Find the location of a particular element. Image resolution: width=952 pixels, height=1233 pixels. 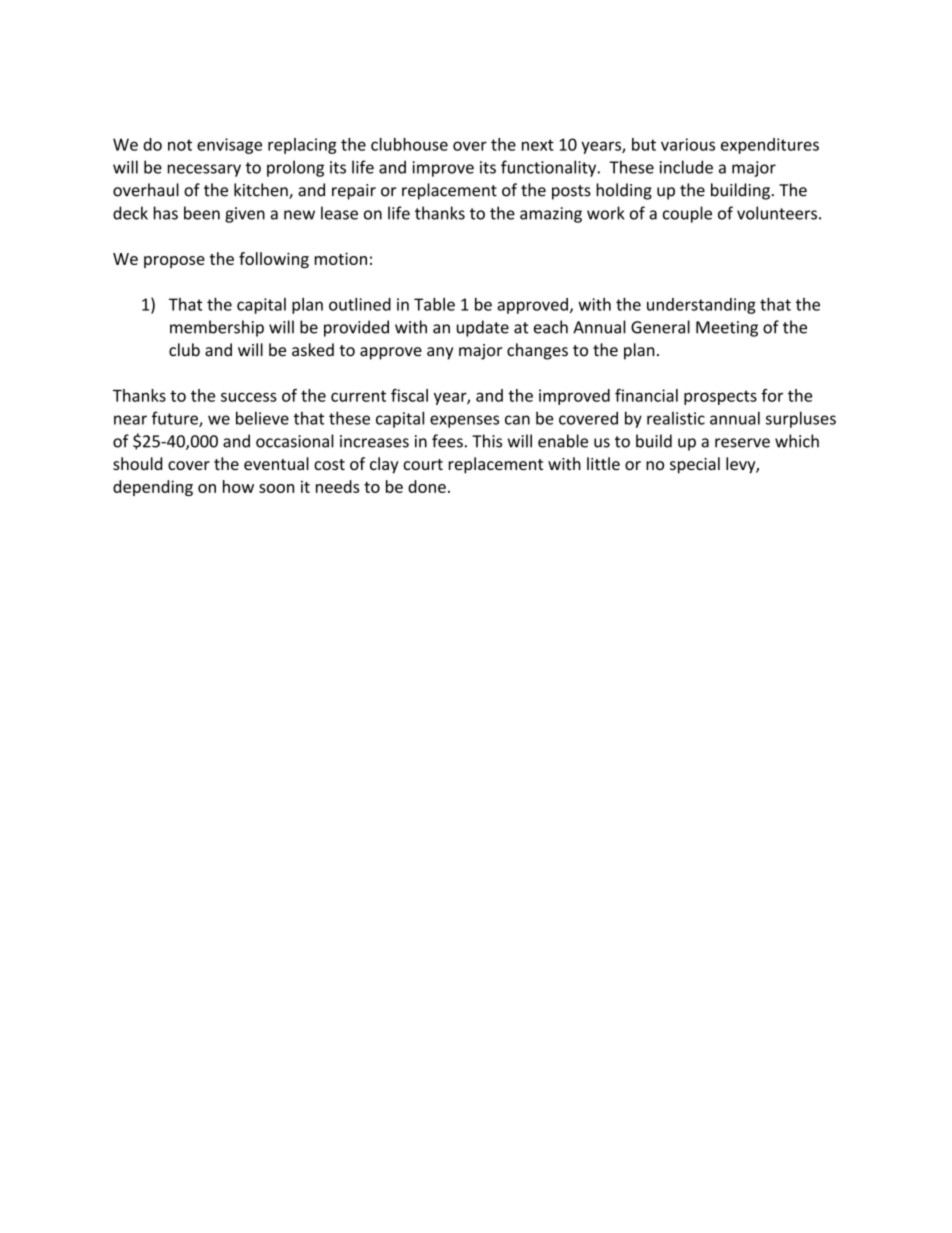

future is located at coordinates (176, 419).
